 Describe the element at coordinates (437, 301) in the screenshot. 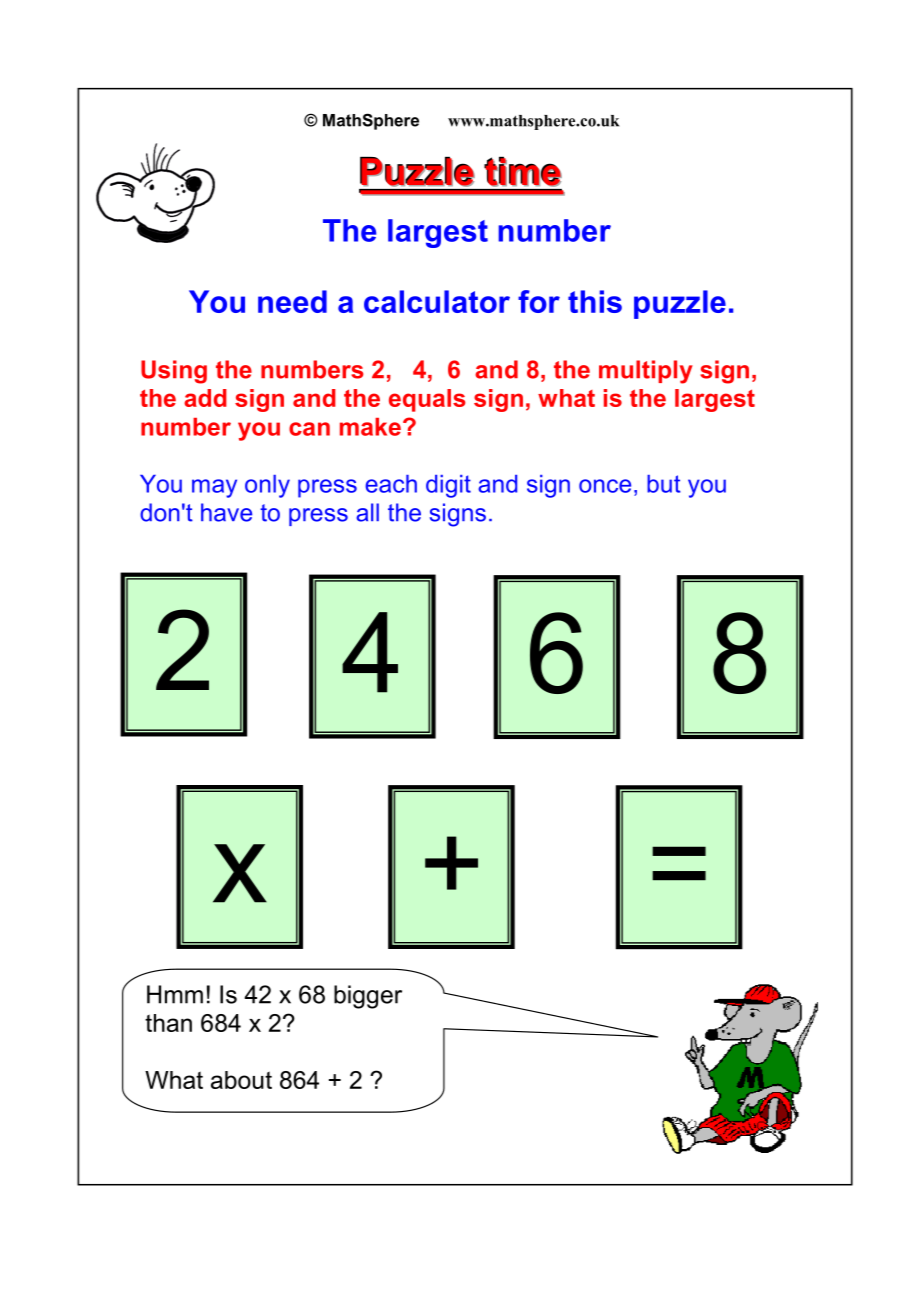

I see `calculator` at that location.
